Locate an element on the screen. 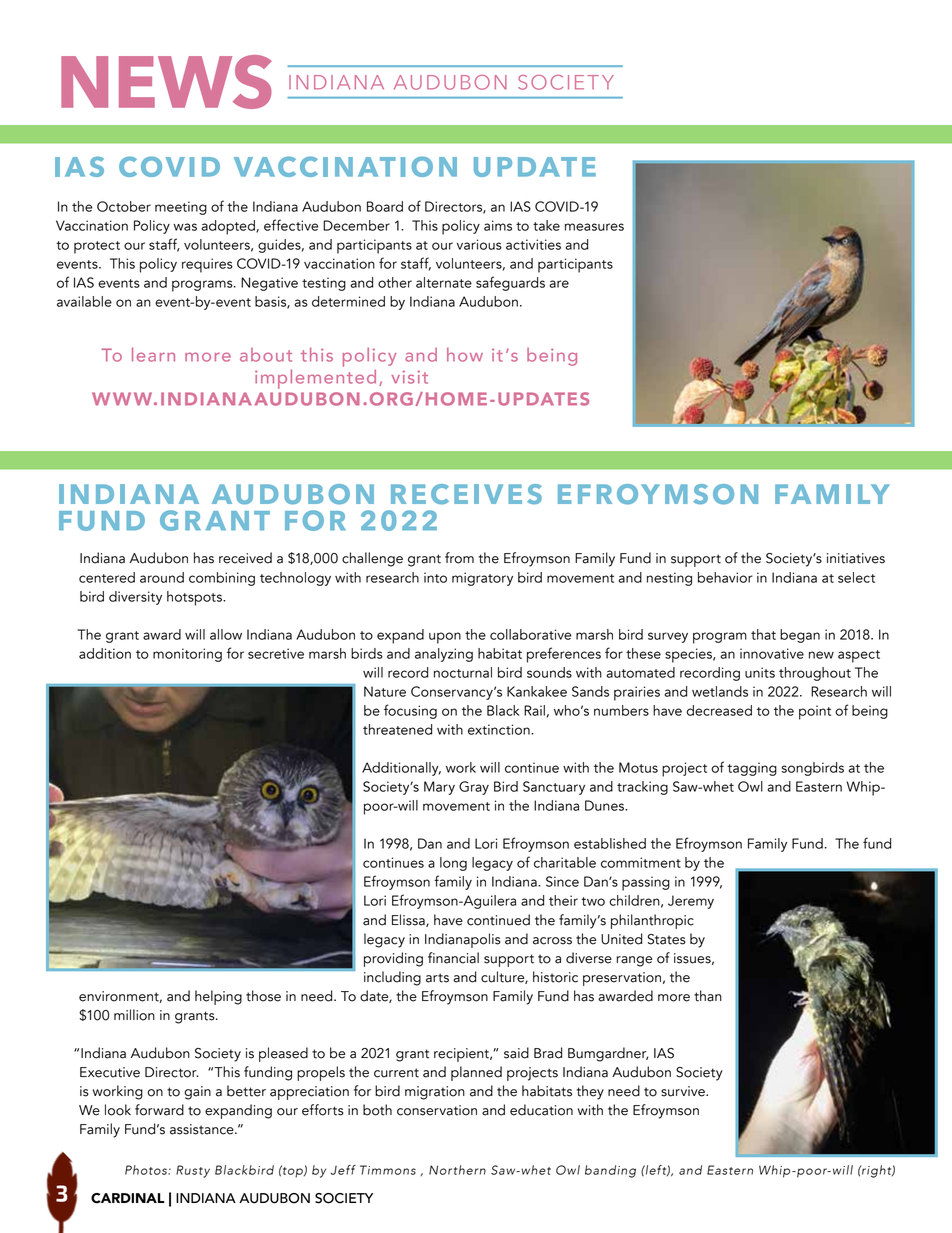 The height and width of the screenshot is (1233, 952). measures is located at coordinates (594, 227).
